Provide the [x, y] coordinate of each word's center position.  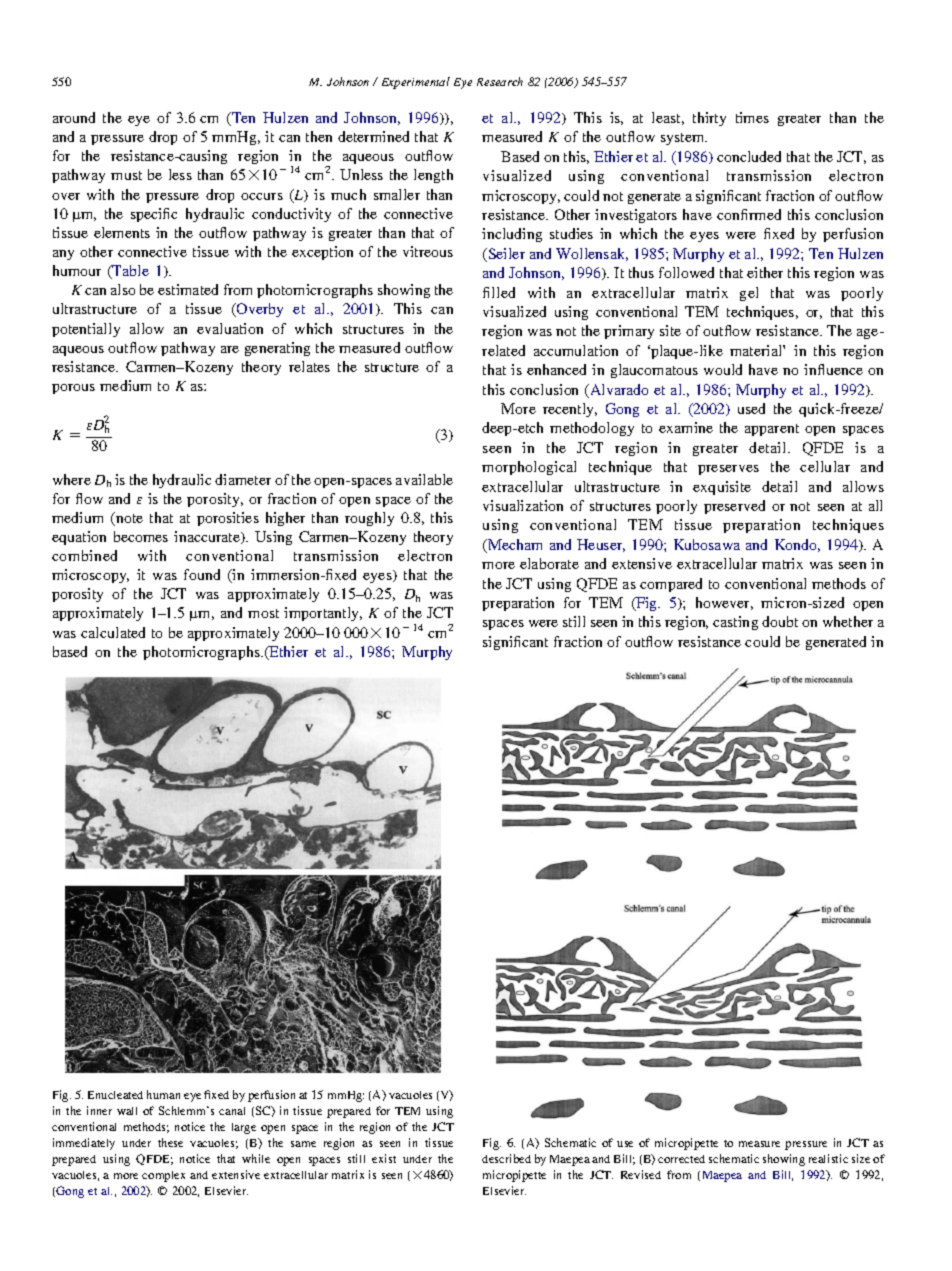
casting [735, 623]
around [74, 117]
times [752, 117]
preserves [728, 470]
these [170, 1142]
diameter [243, 479]
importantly [323, 614]
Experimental [416, 83]
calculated [113, 632]
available [424, 479]
